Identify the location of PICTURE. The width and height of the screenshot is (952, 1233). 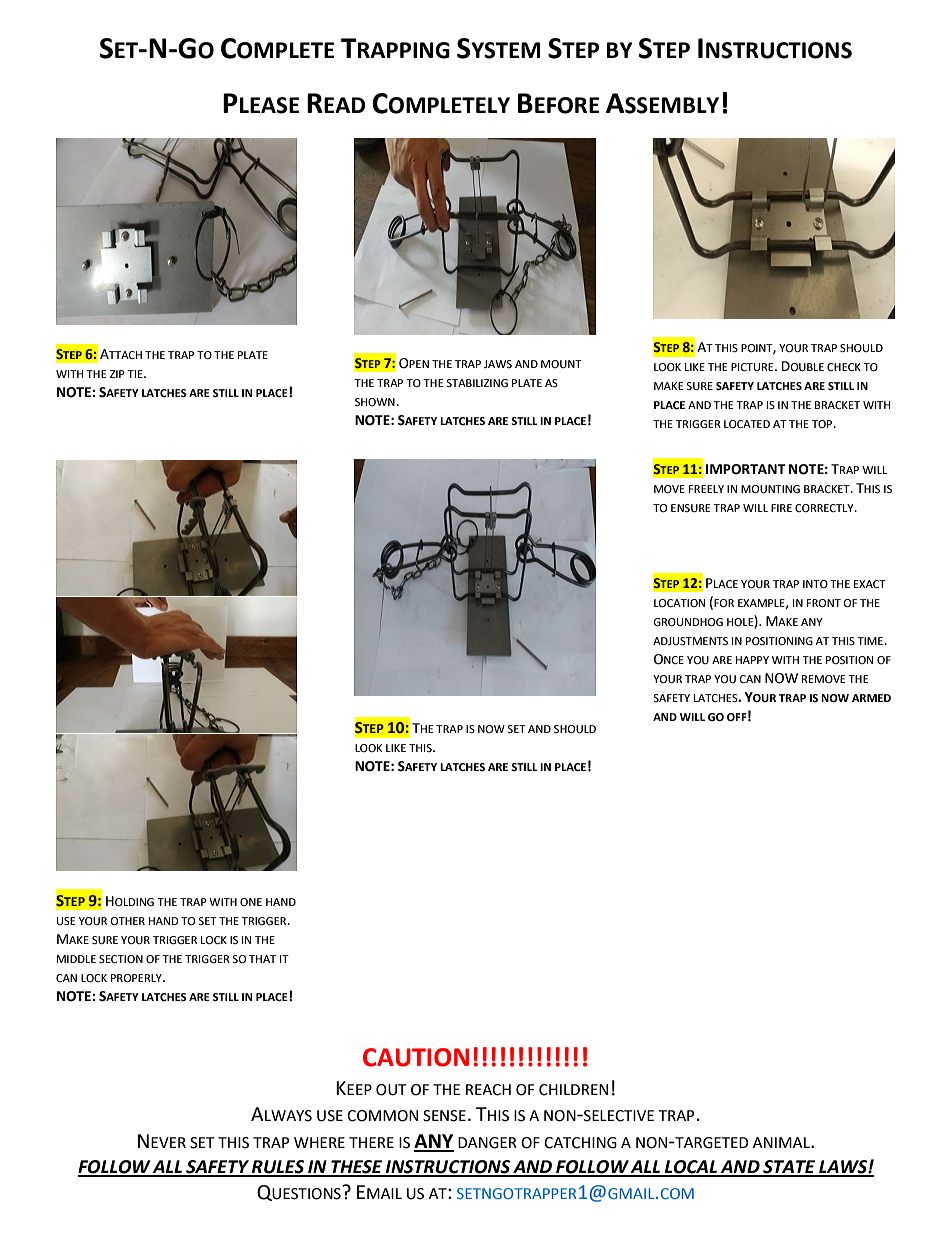
(753, 367).
